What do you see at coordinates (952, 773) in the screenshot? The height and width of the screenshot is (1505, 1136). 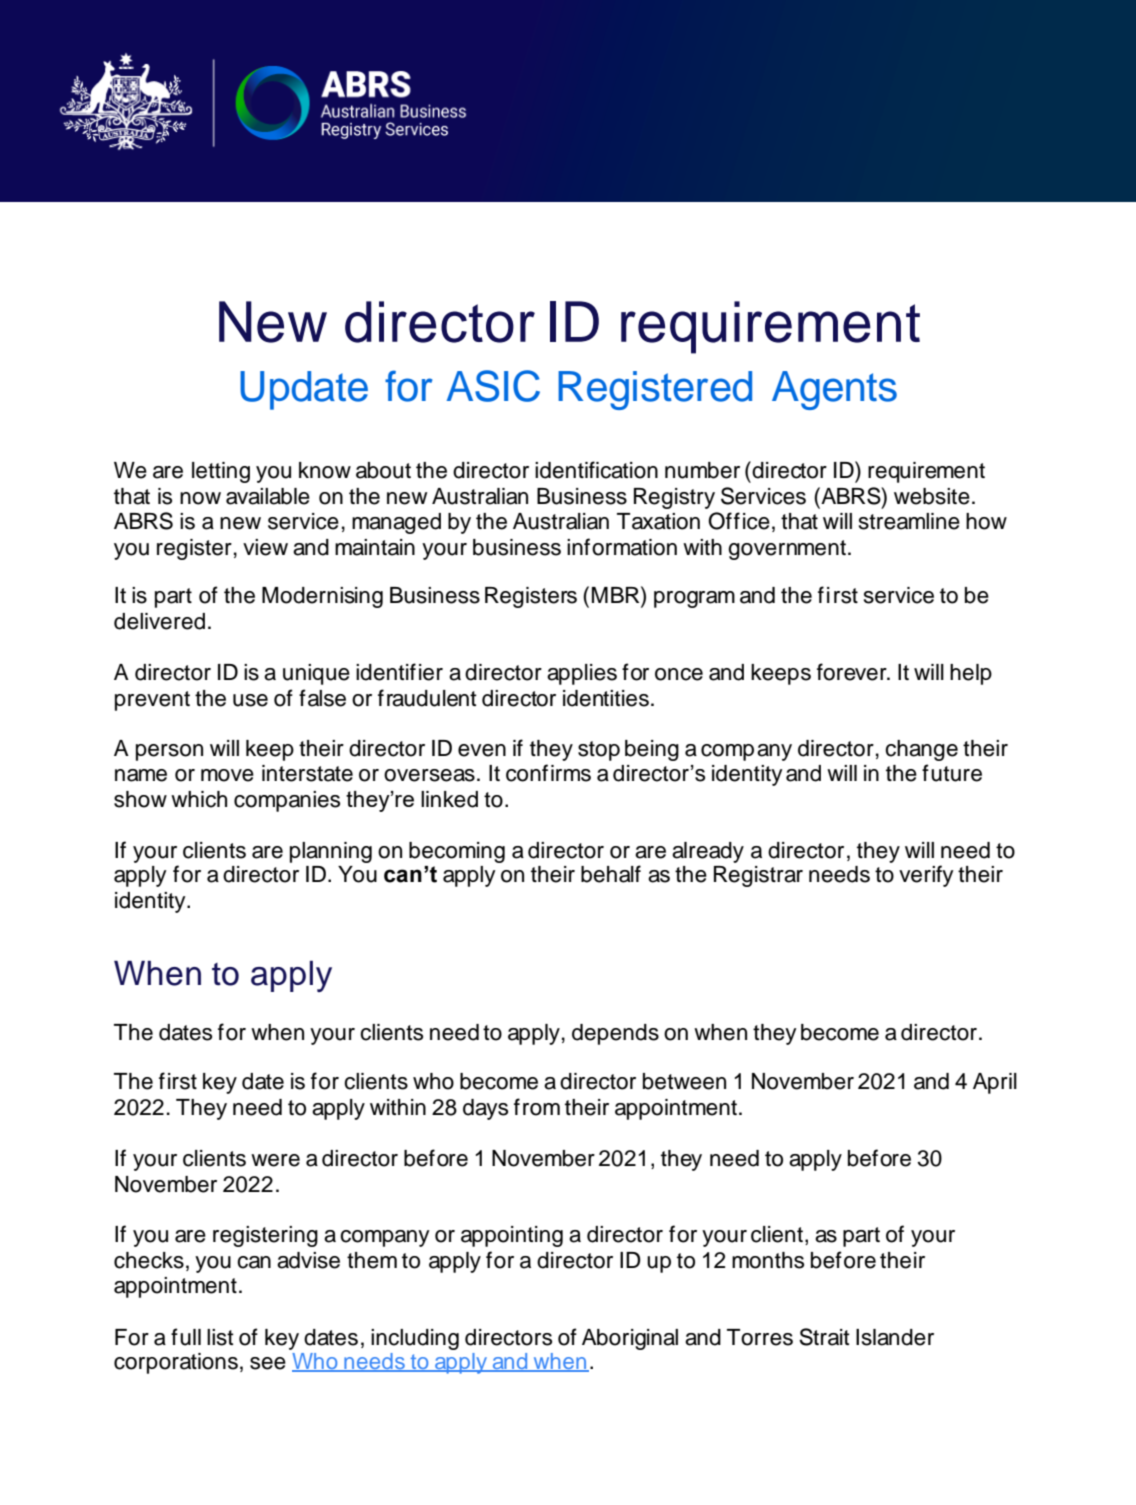 I see `future` at bounding box center [952, 773].
